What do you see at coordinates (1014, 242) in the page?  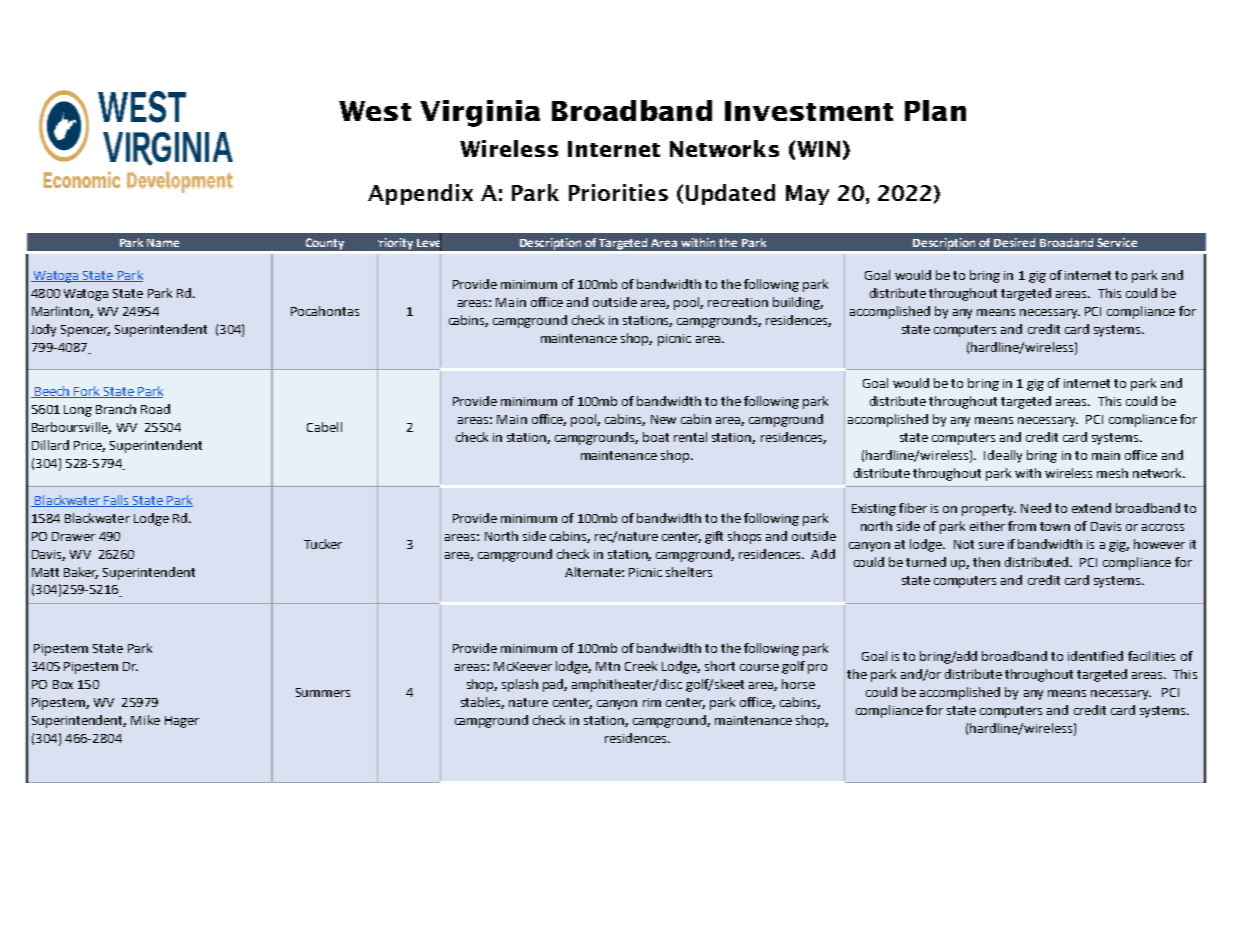 I see `Desired` at bounding box center [1014, 242].
